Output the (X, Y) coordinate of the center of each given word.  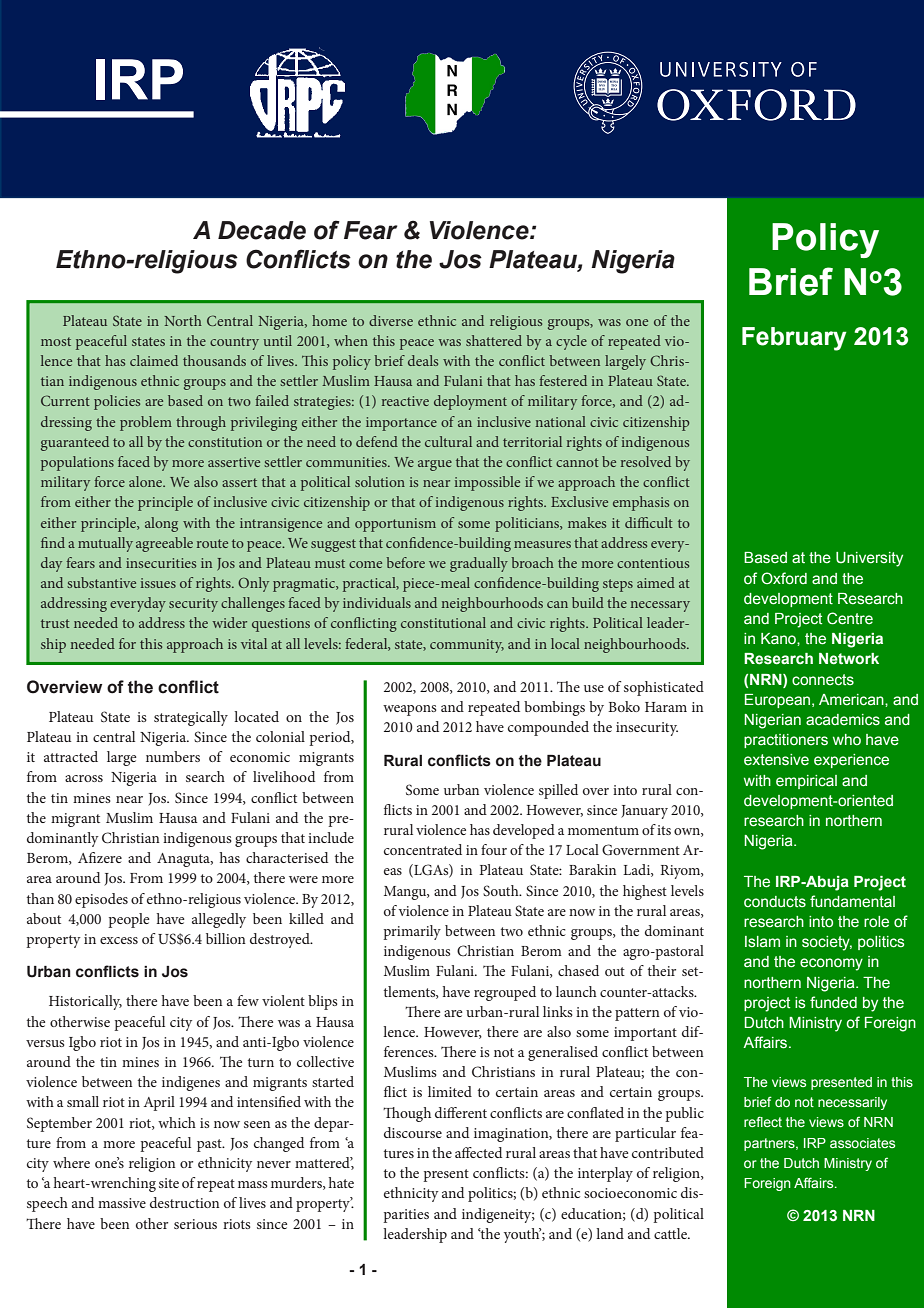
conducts (775, 902)
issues (158, 583)
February (794, 339)
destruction (184, 1202)
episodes (101, 900)
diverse (391, 320)
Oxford (784, 578)
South (502, 890)
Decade (262, 230)
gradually (479, 564)
